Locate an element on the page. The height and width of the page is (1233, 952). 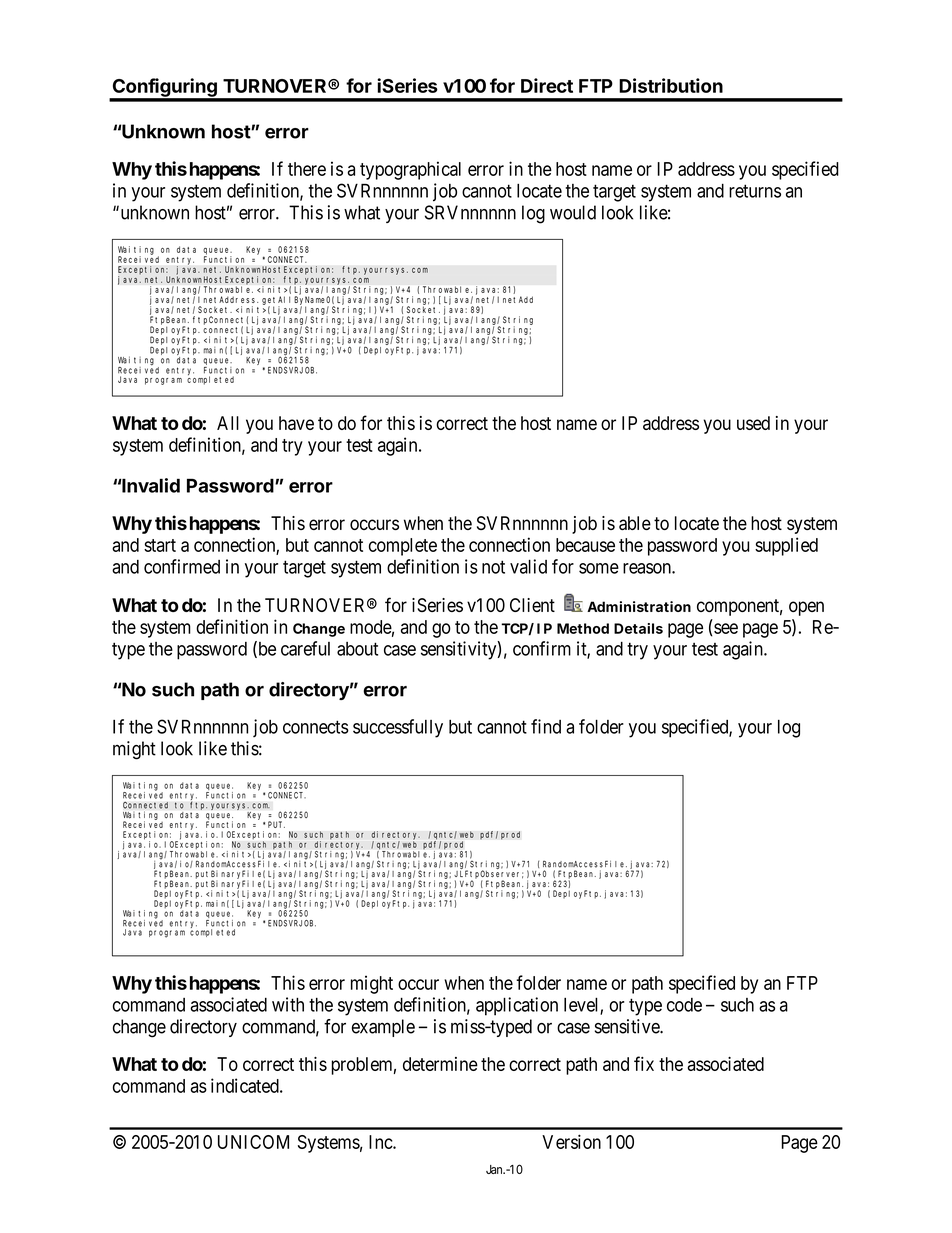
with is located at coordinates (288, 1004).
